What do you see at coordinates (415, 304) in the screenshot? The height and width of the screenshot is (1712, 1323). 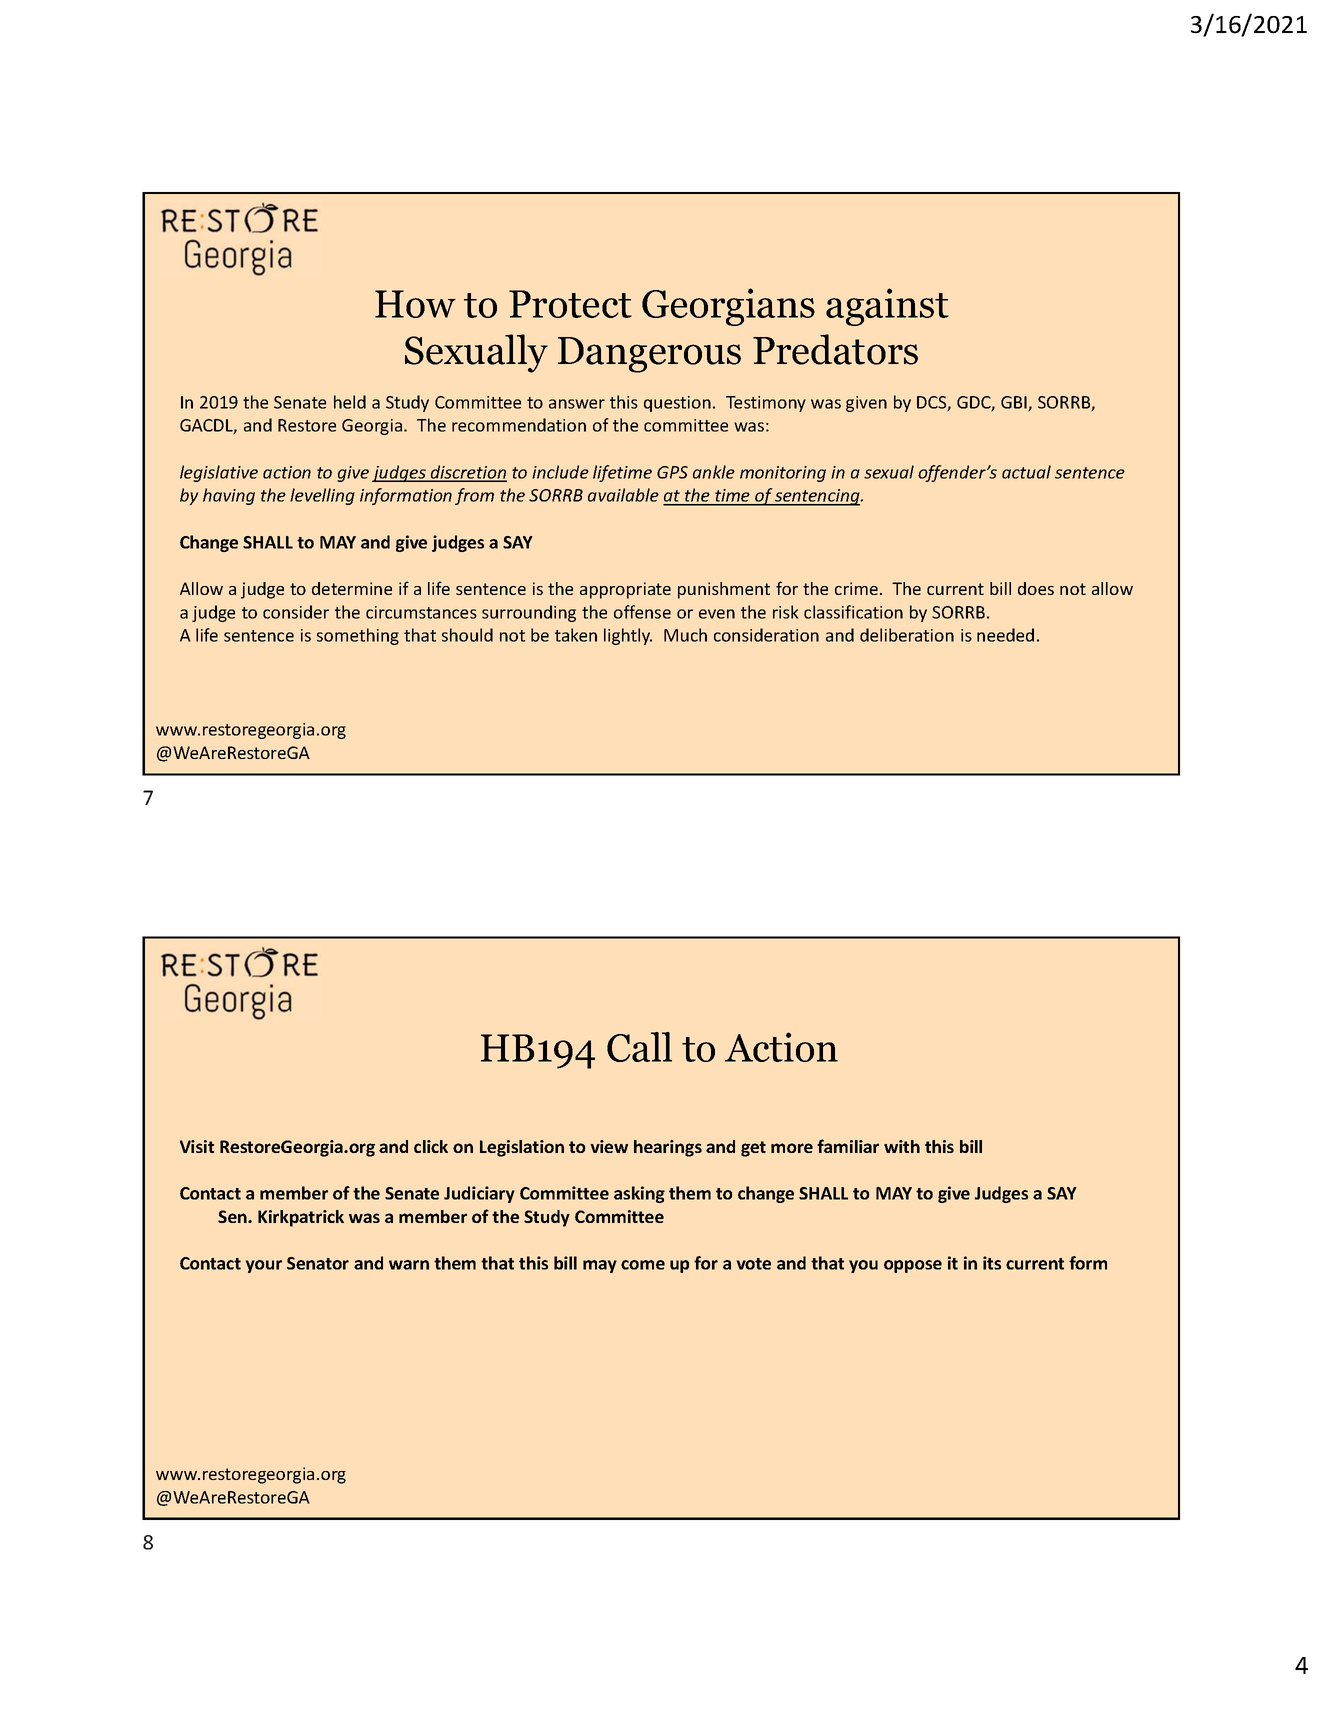 I see `How` at bounding box center [415, 304].
